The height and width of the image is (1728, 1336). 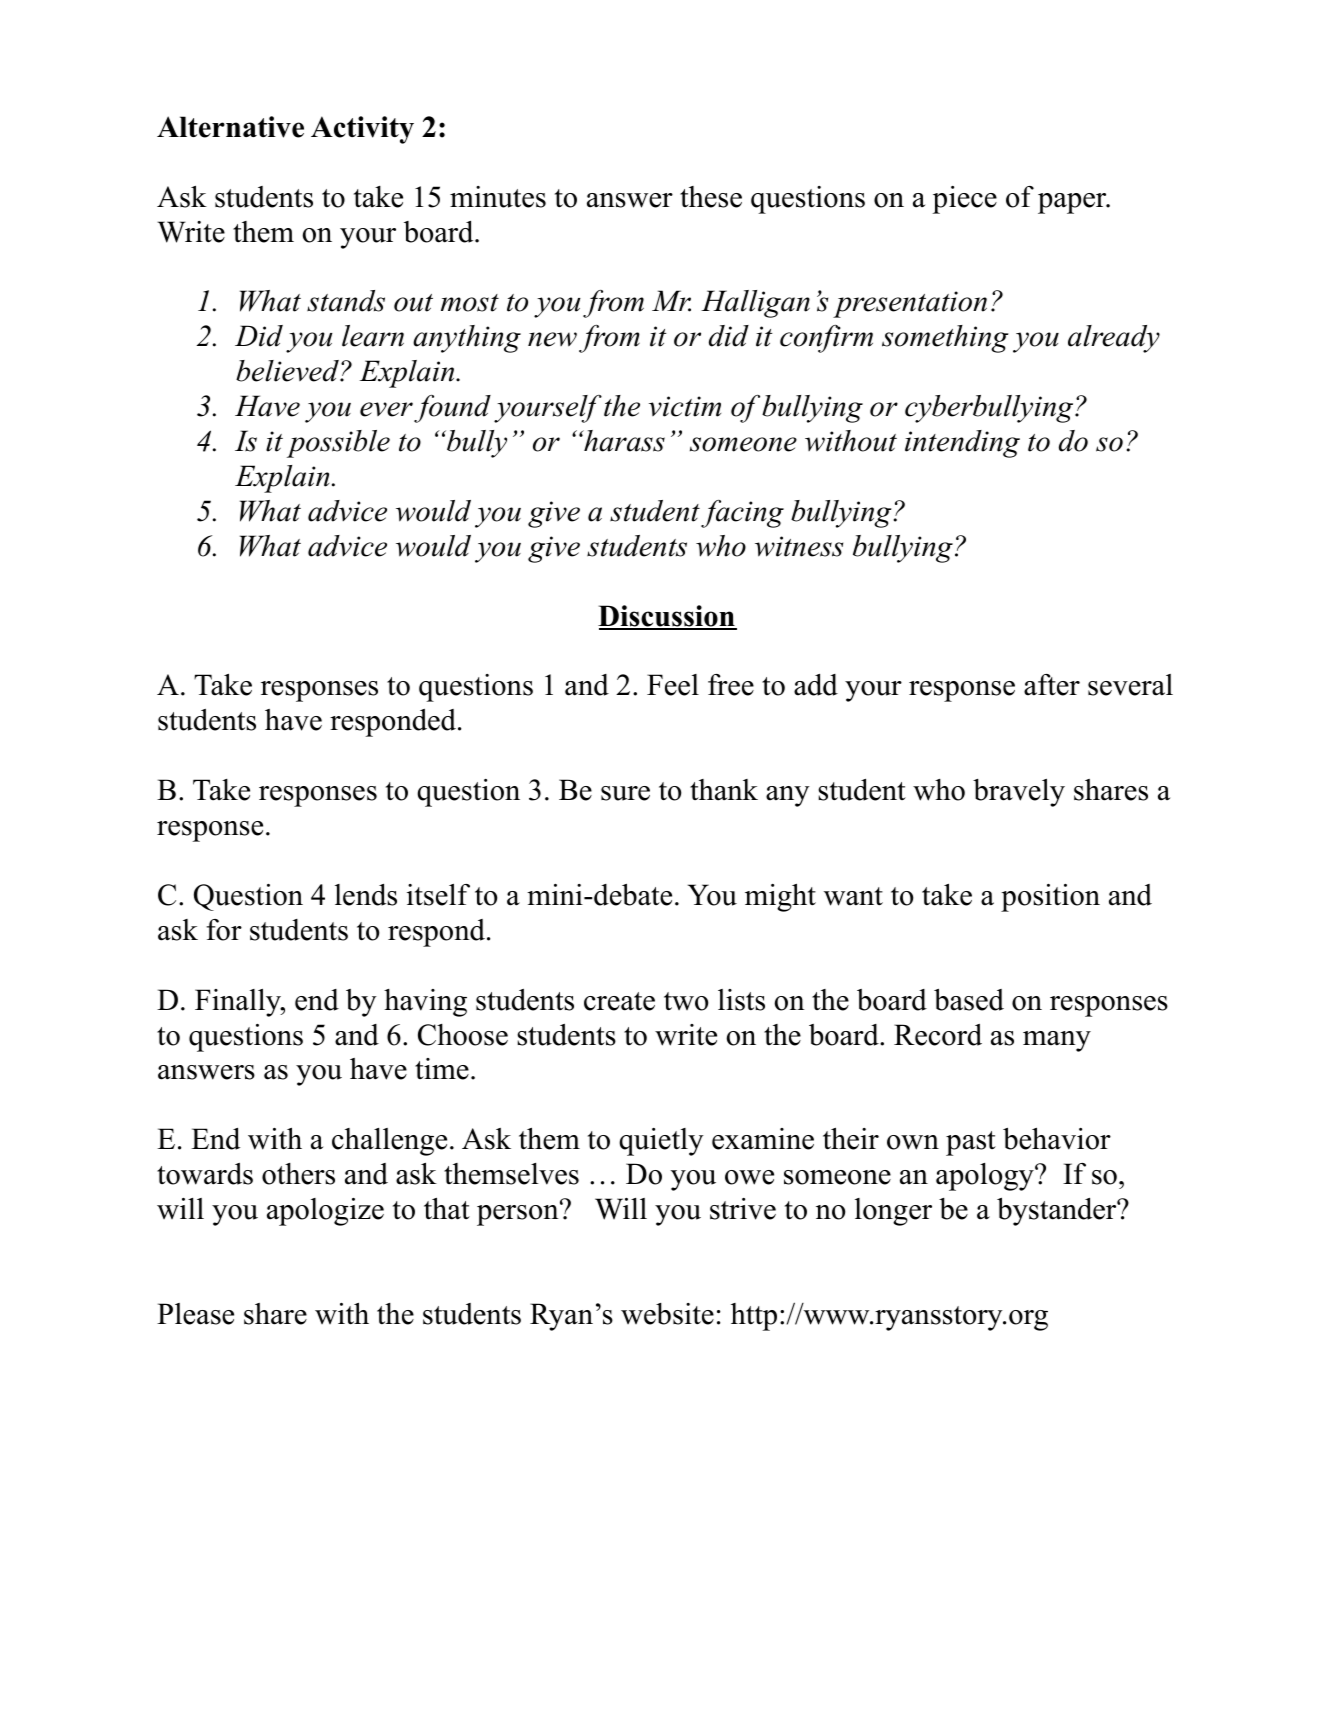 What do you see at coordinates (686, 1001) in the image?
I see `two` at bounding box center [686, 1001].
